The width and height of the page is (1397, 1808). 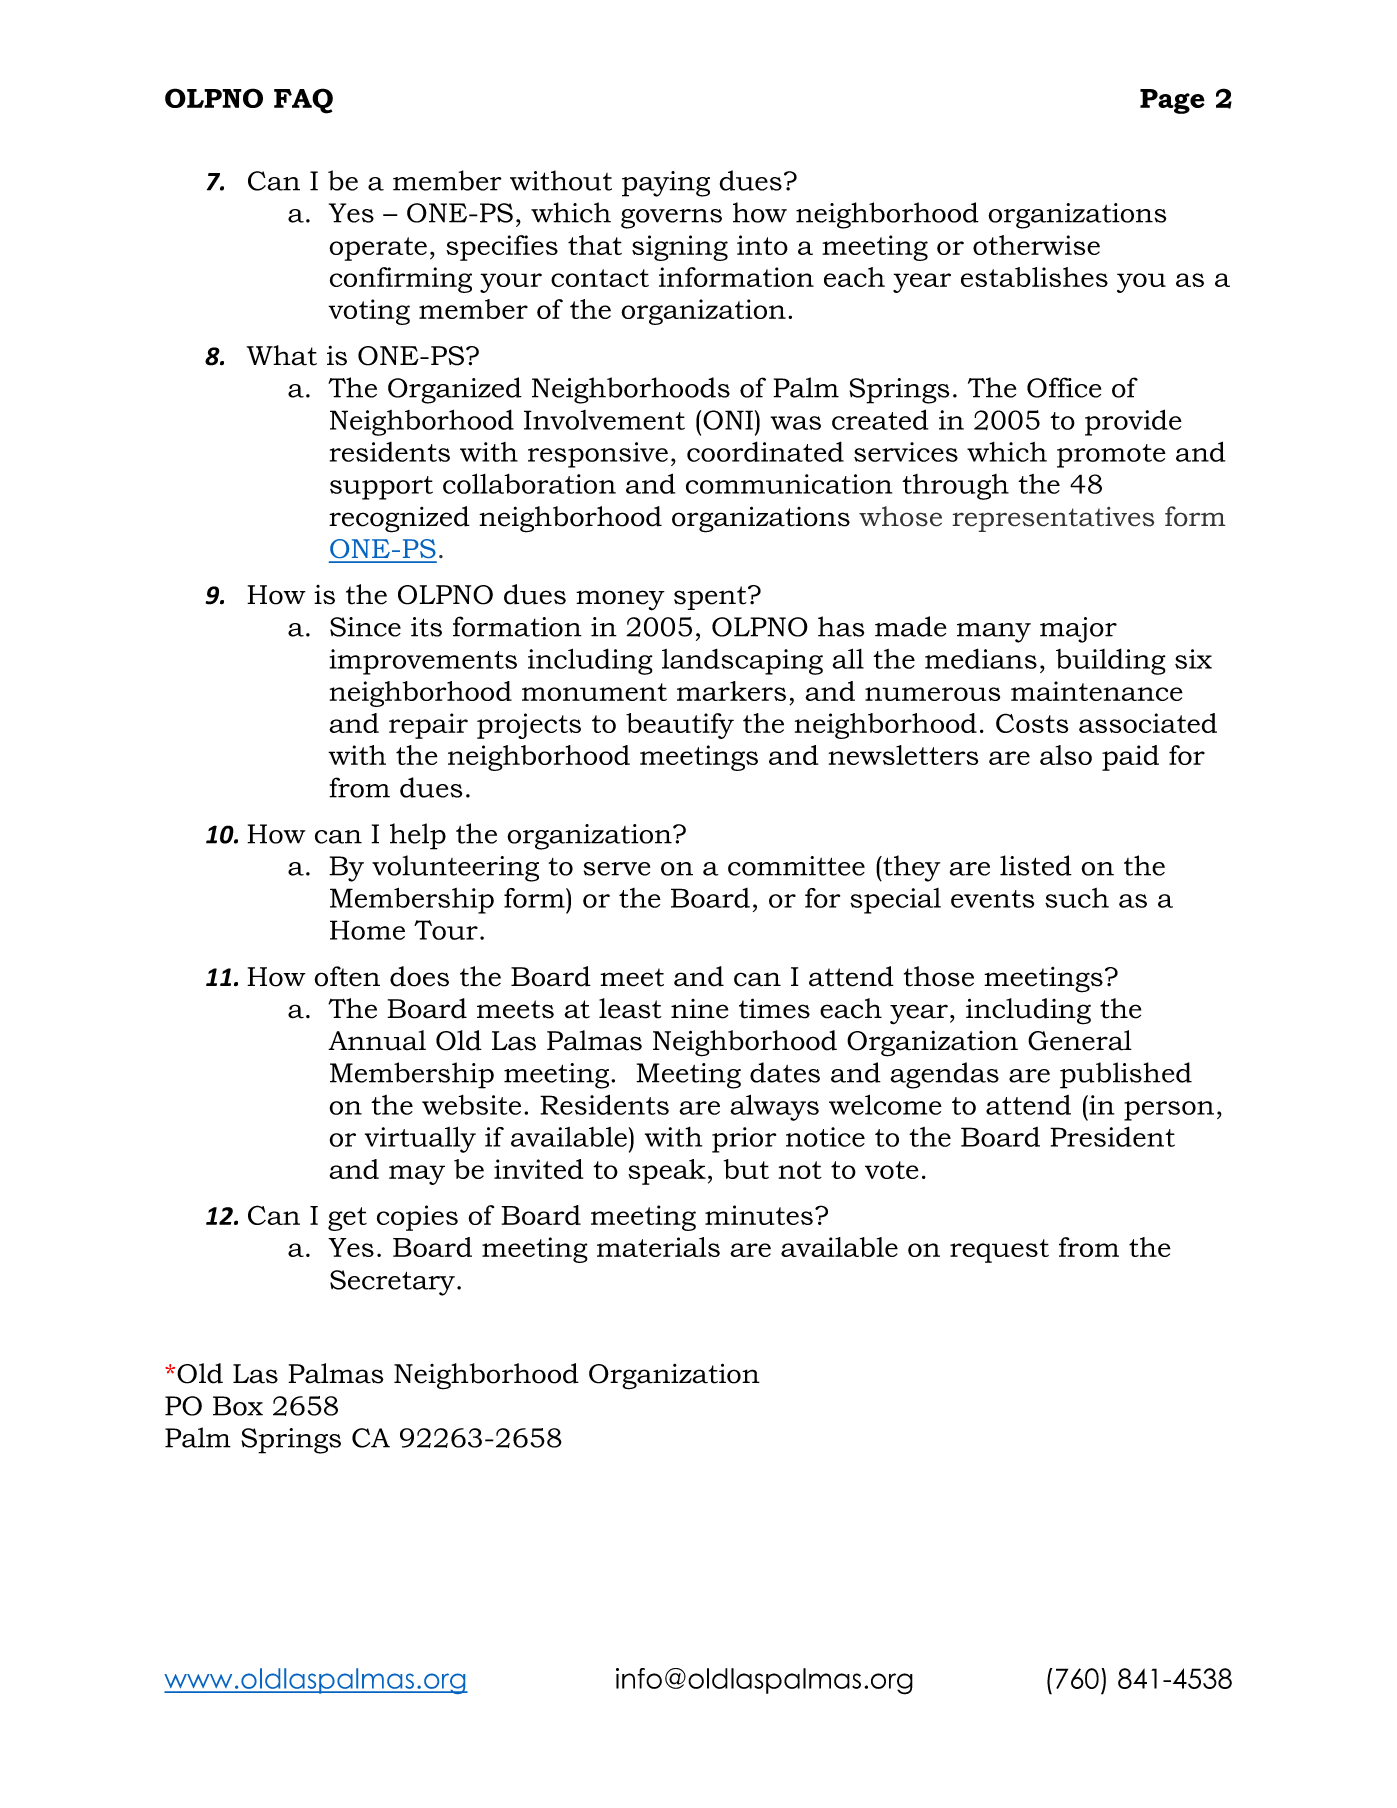 What do you see at coordinates (238, 1406) in the page?
I see `Box` at bounding box center [238, 1406].
